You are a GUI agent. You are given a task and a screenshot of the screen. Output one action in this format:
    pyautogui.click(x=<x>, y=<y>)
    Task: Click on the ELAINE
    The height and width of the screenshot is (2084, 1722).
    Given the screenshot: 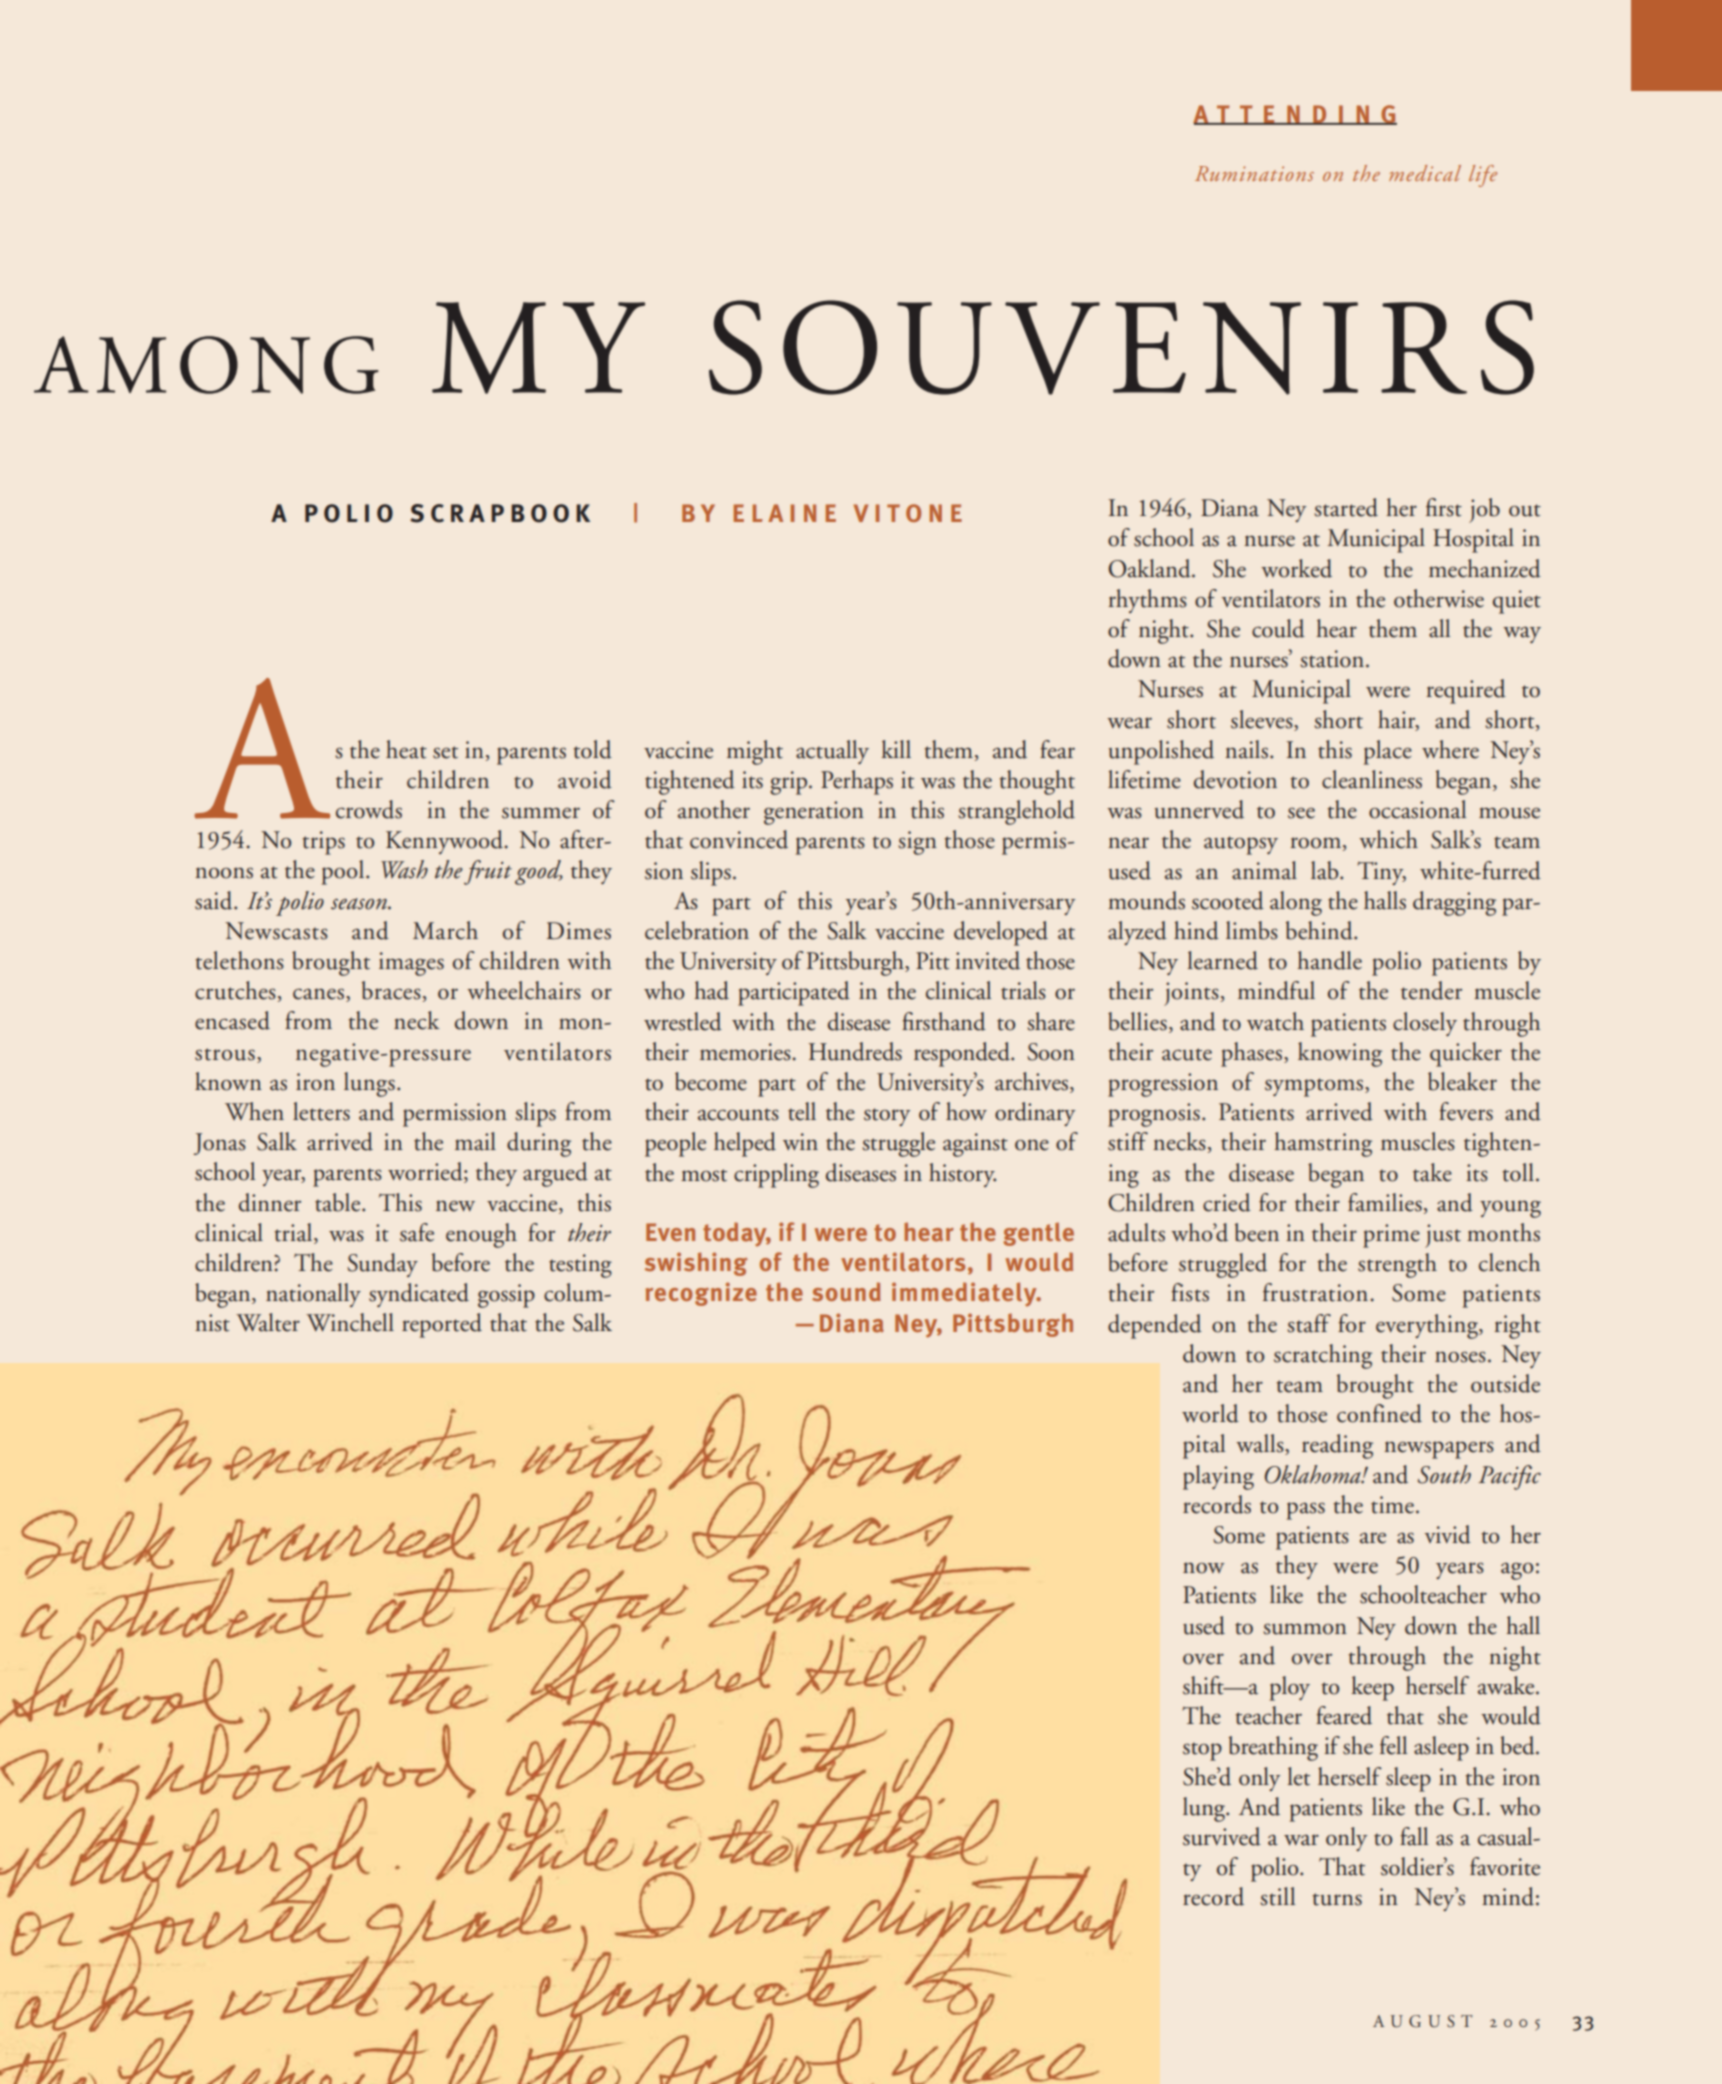 What is the action you would take?
    pyautogui.click(x=785, y=513)
